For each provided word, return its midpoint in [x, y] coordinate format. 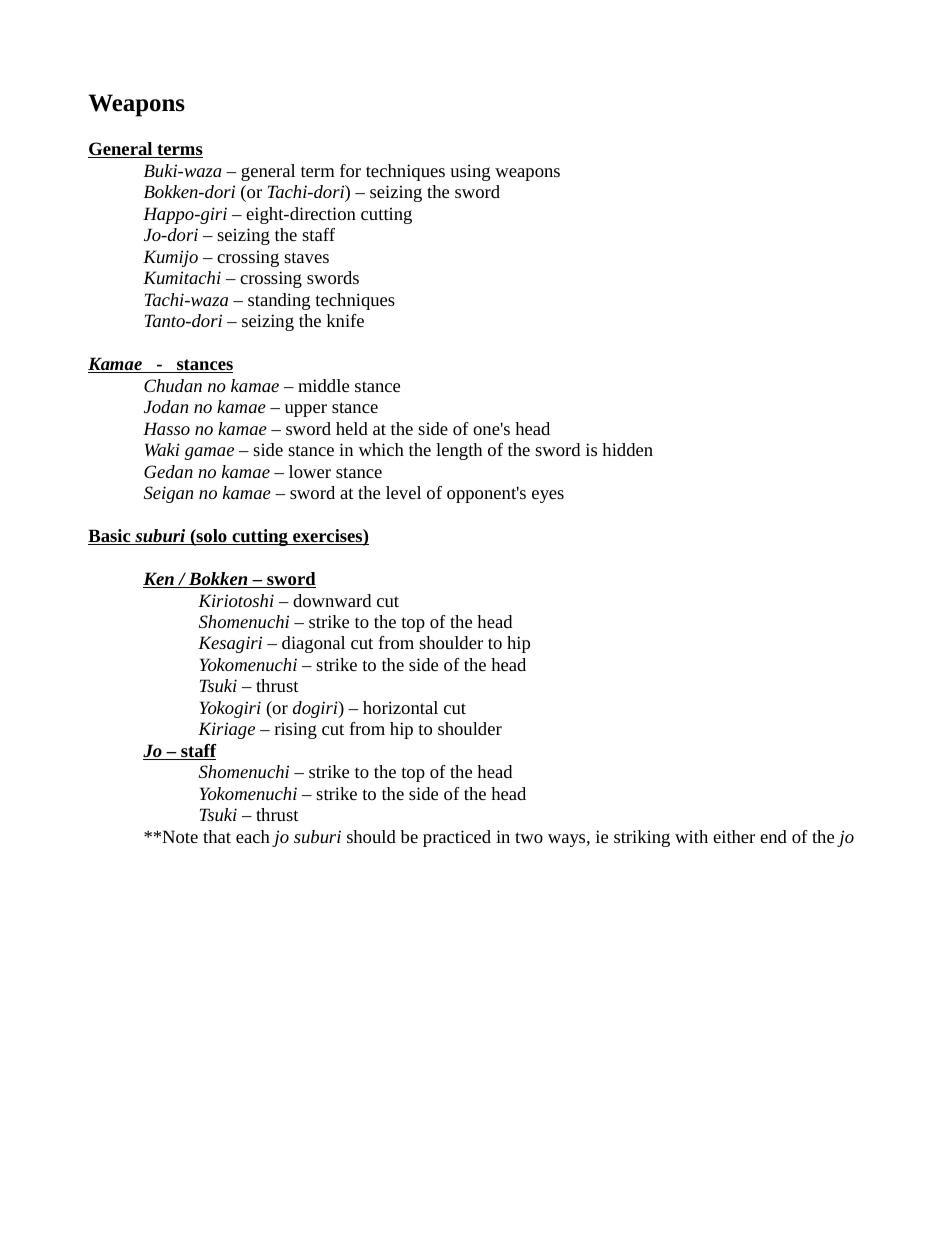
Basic [110, 537]
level [403, 492]
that [217, 836]
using [470, 172]
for [350, 170]
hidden [627, 449]
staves [306, 257]
